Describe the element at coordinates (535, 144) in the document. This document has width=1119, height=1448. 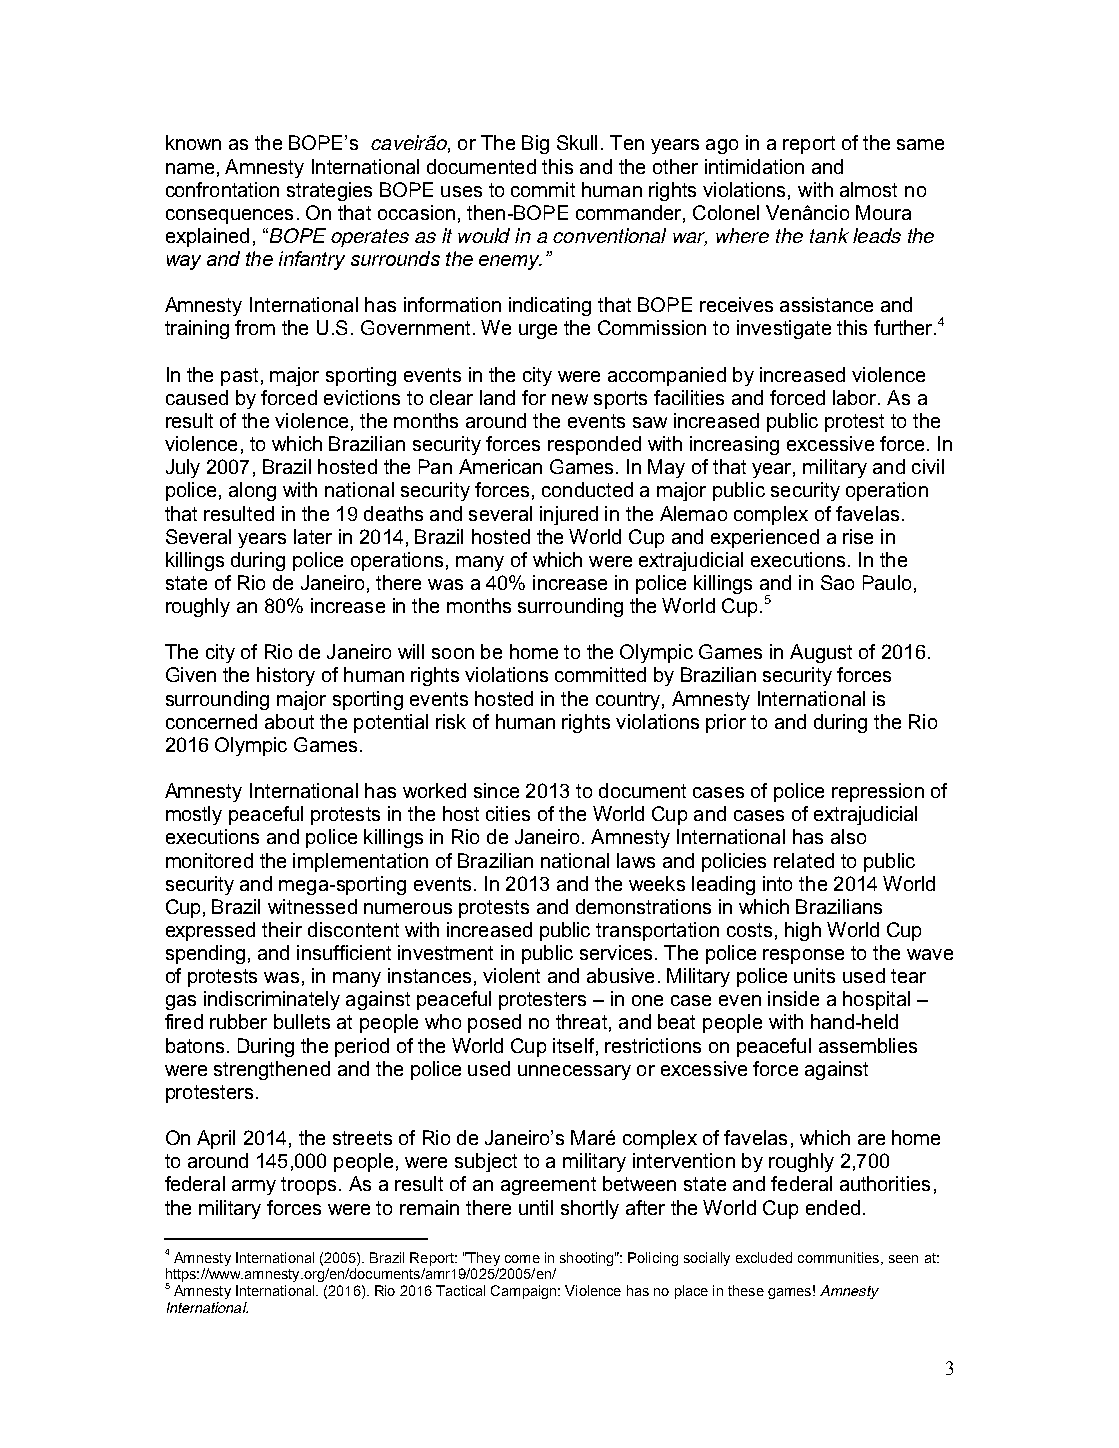
I see `Big` at that location.
